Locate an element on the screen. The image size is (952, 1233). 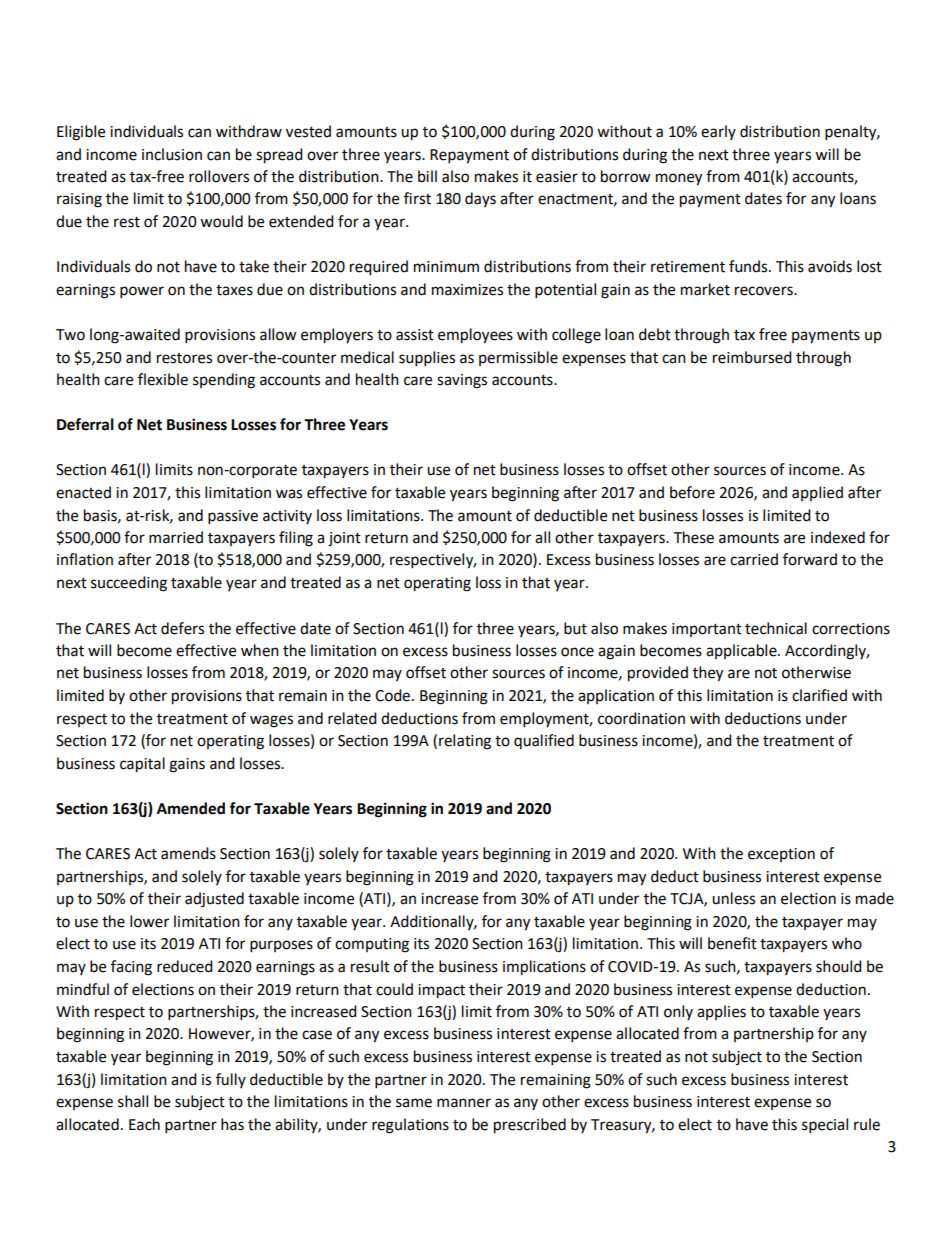
manner is located at coordinates (464, 1103).
